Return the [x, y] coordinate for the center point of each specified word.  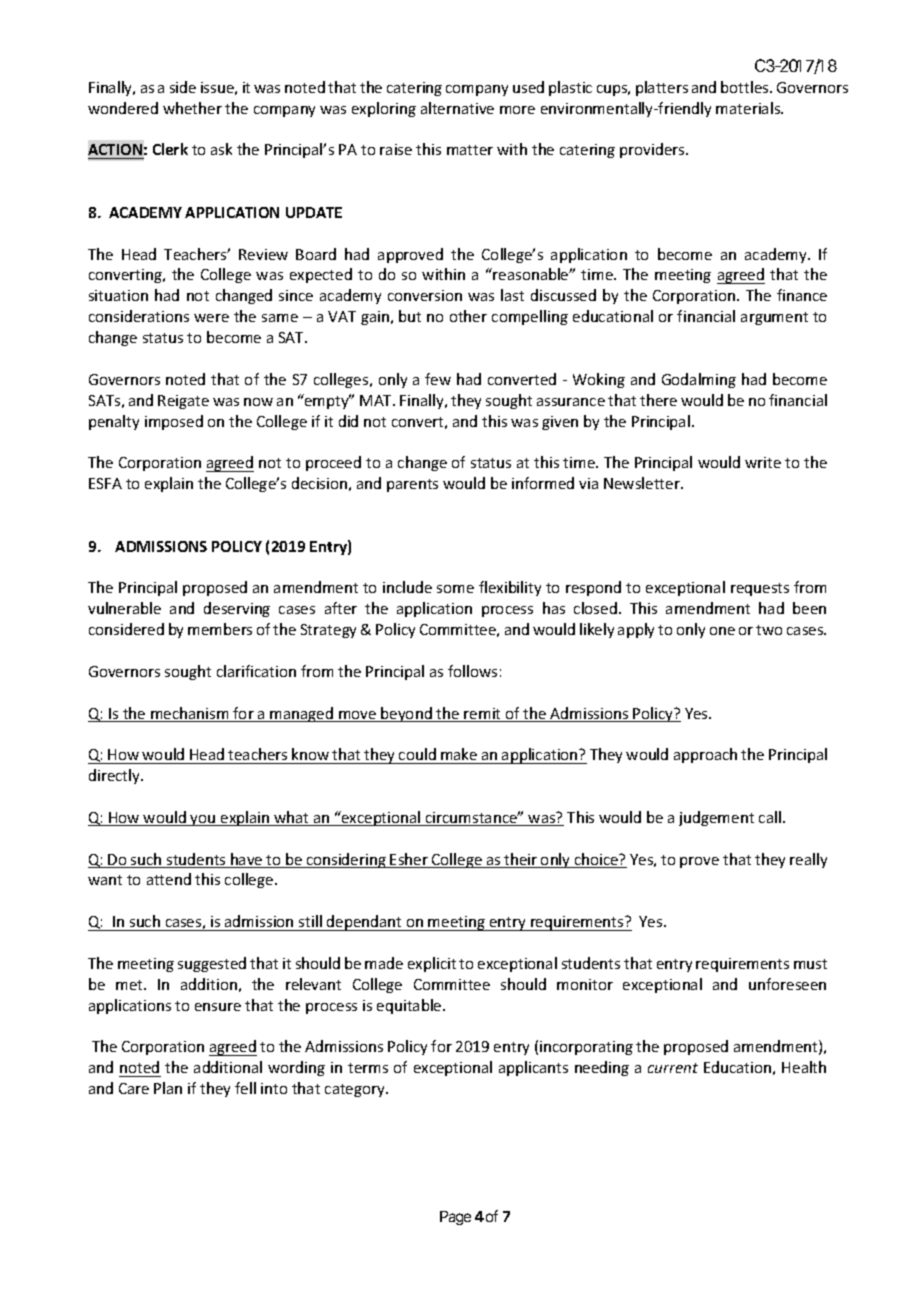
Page [455, 1218]
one [722, 631]
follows [472, 671]
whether [192, 108]
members [220, 629]
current [673, 1068]
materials [749, 108]
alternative [457, 108]
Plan [168, 1088]
